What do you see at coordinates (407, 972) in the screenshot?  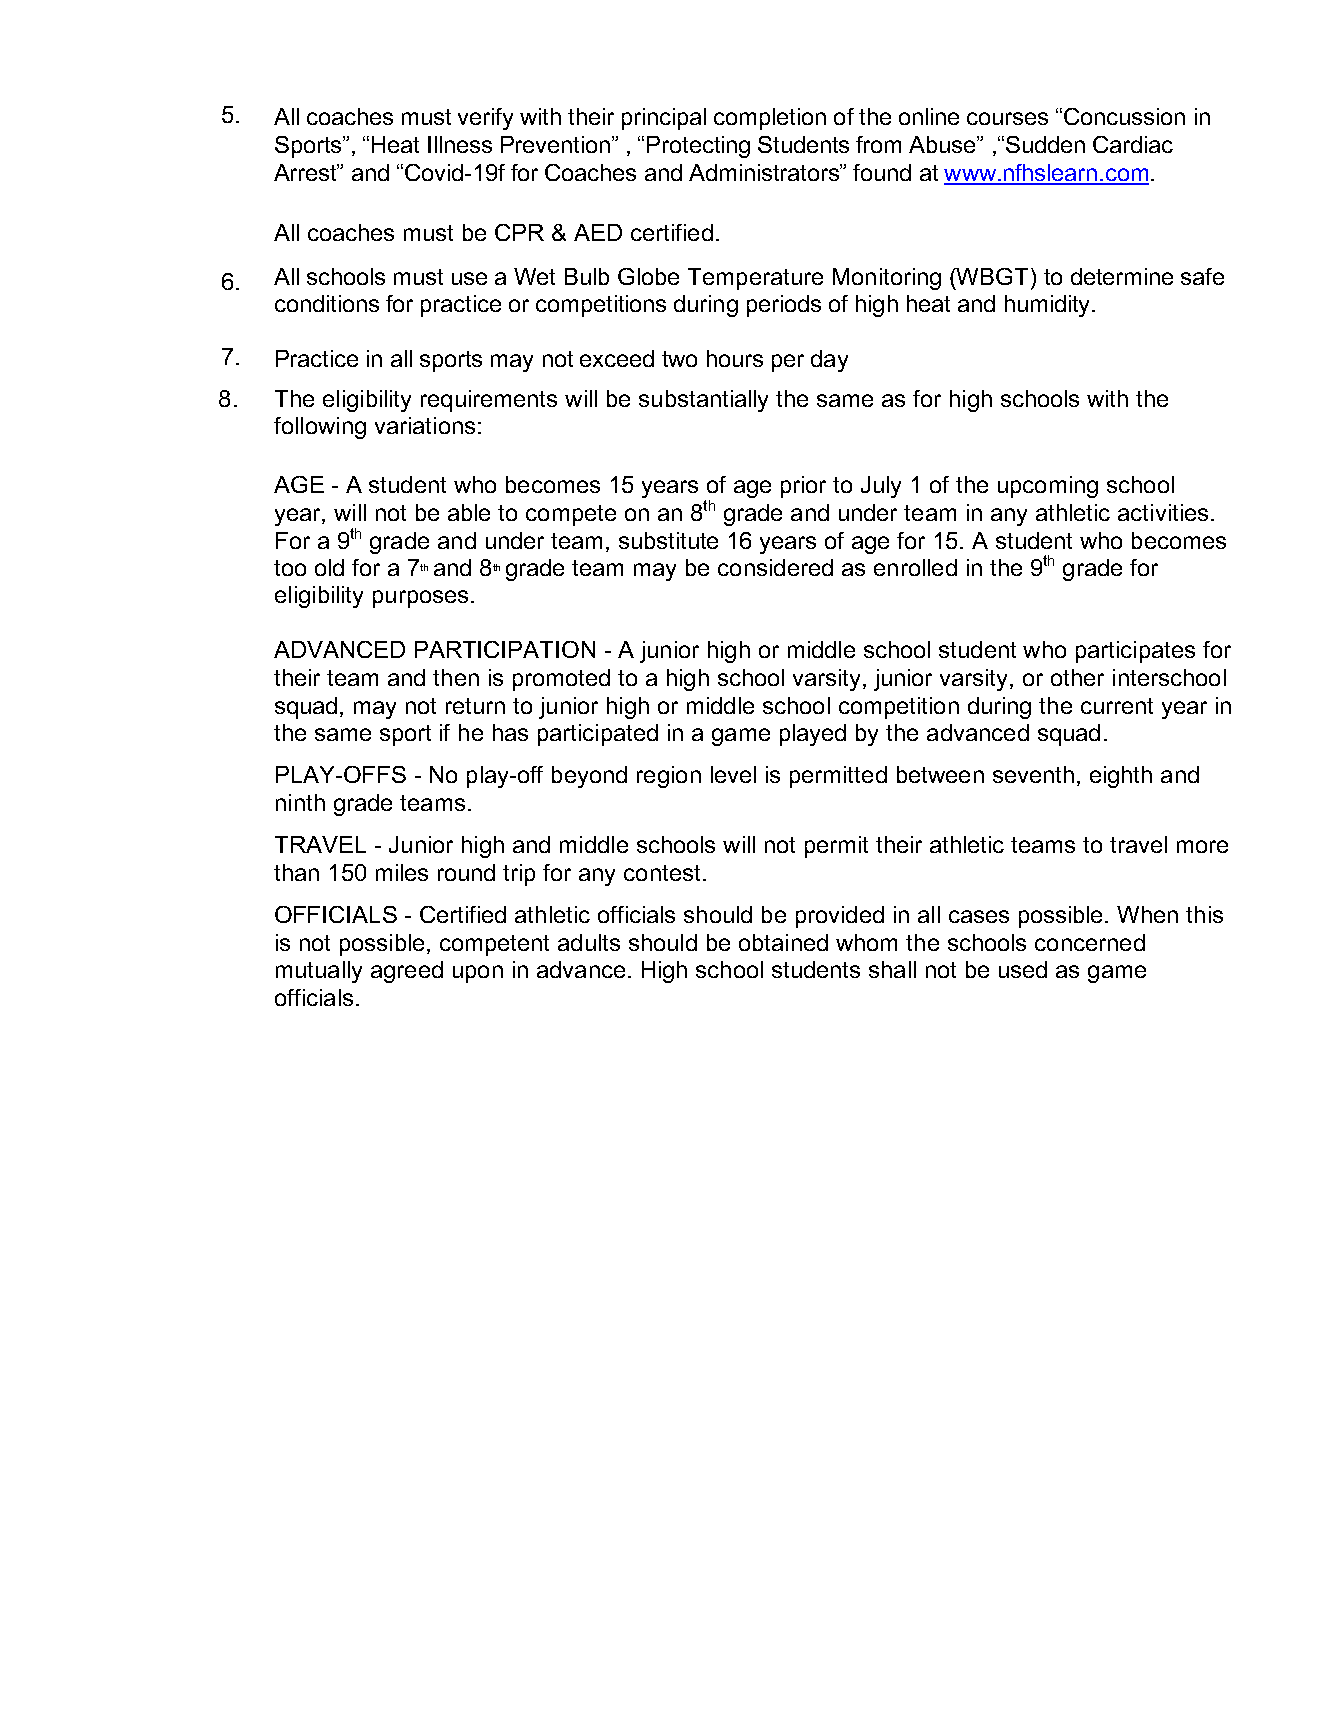 I see `agreed` at bounding box center [407, 972].
